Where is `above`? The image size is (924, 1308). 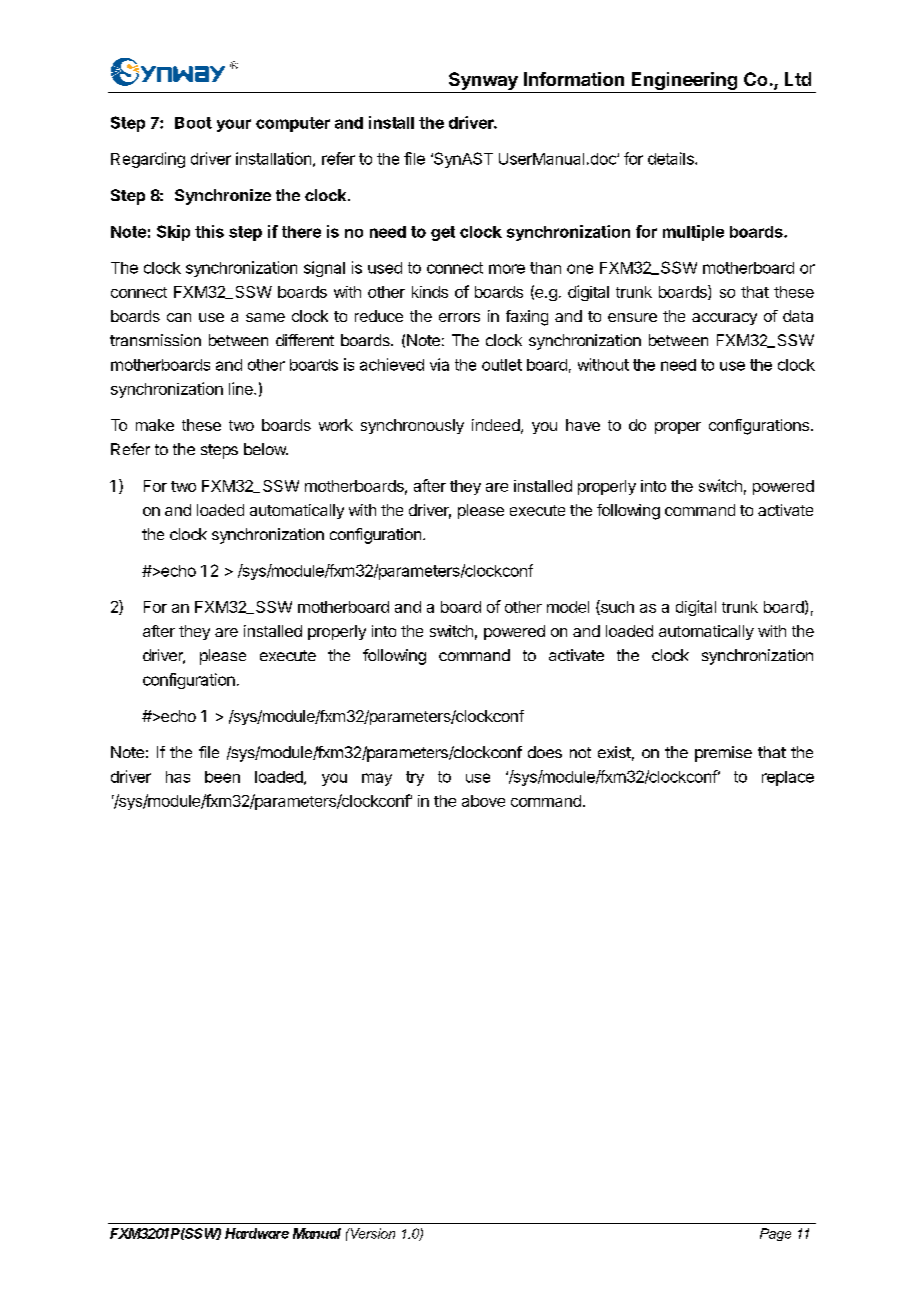 above is located at coordinates (483, 801).
